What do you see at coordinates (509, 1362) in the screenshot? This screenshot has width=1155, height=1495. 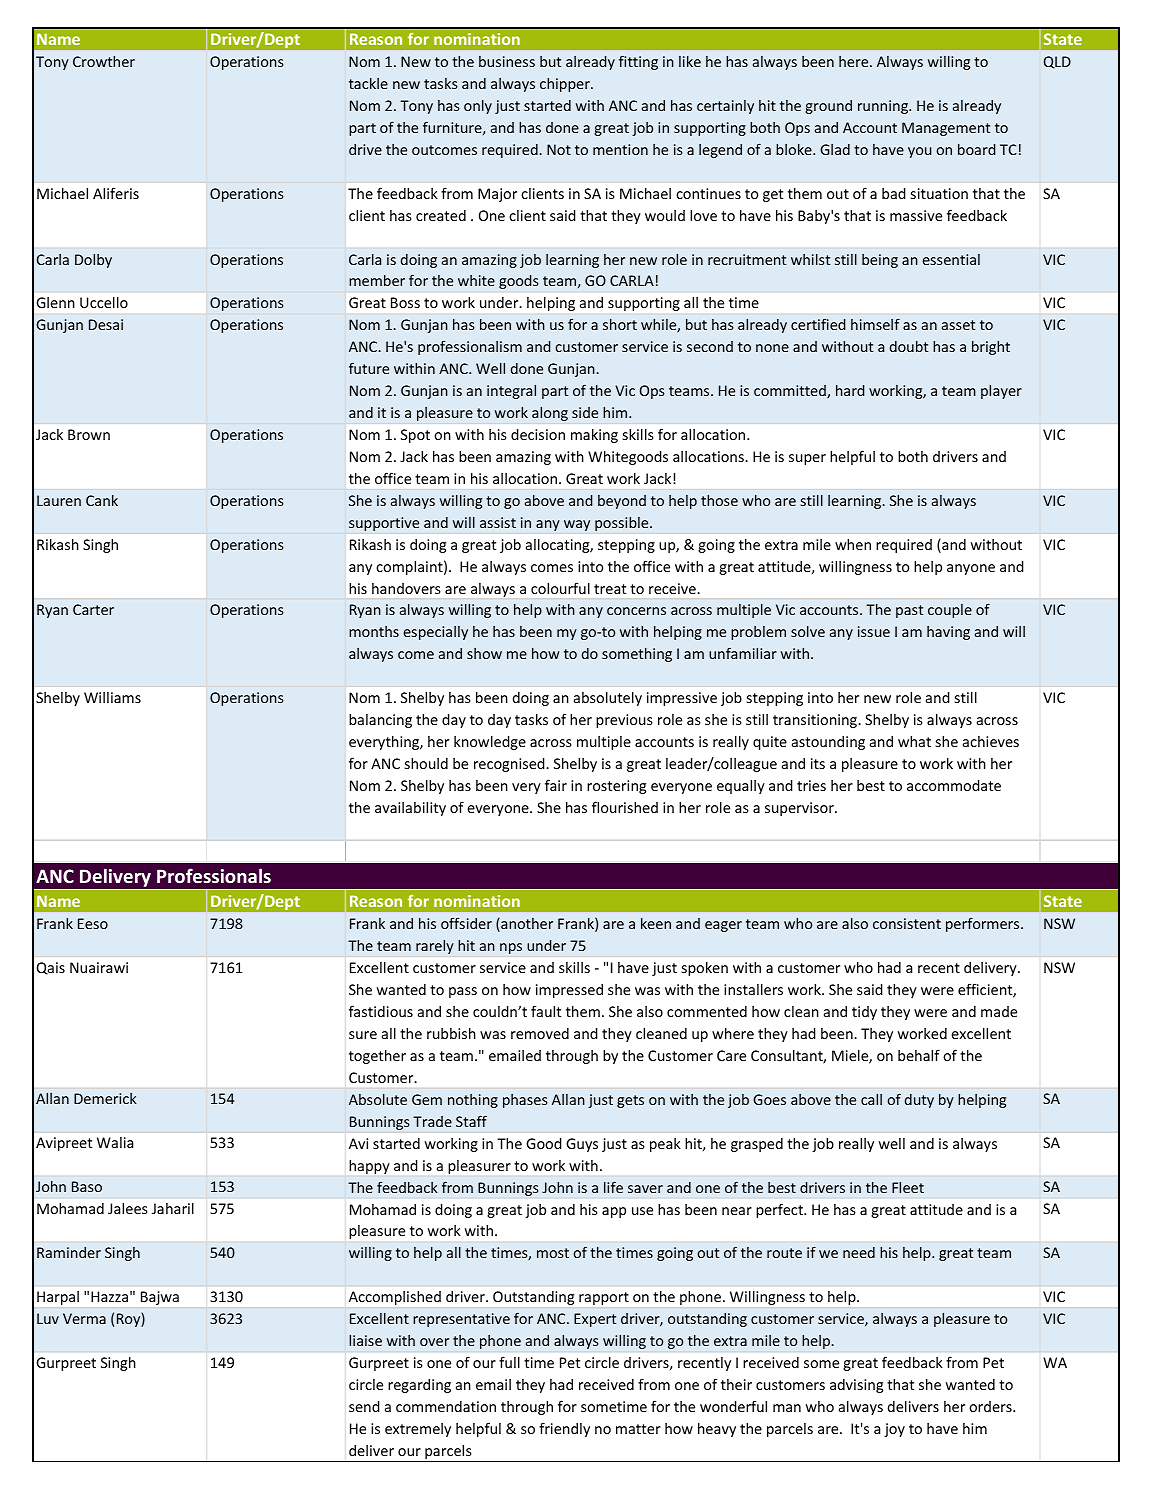 I see `full` at bounding box center [509, 1362].
